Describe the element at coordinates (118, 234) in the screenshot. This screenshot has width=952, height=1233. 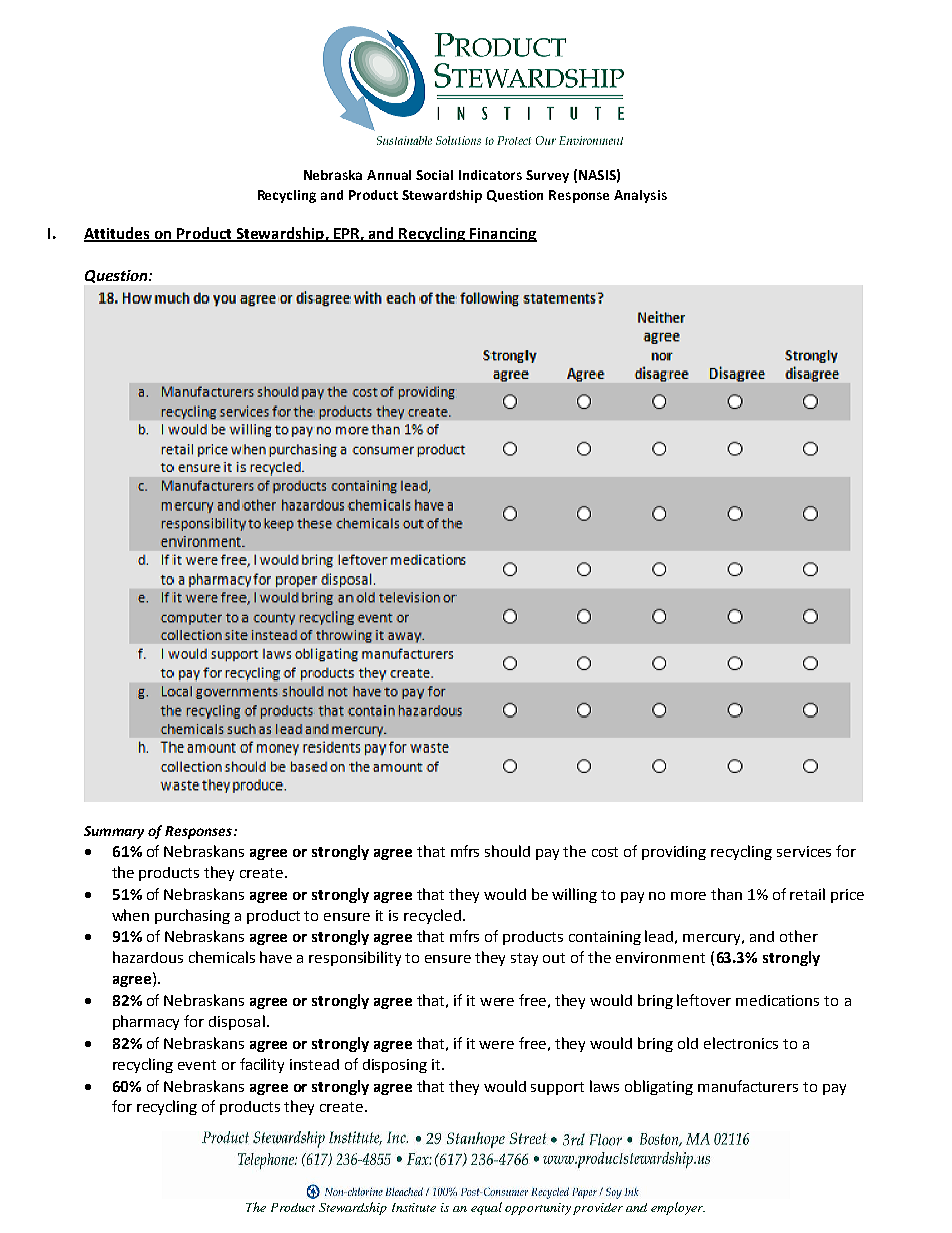
I see `Attitudes` at that location.
